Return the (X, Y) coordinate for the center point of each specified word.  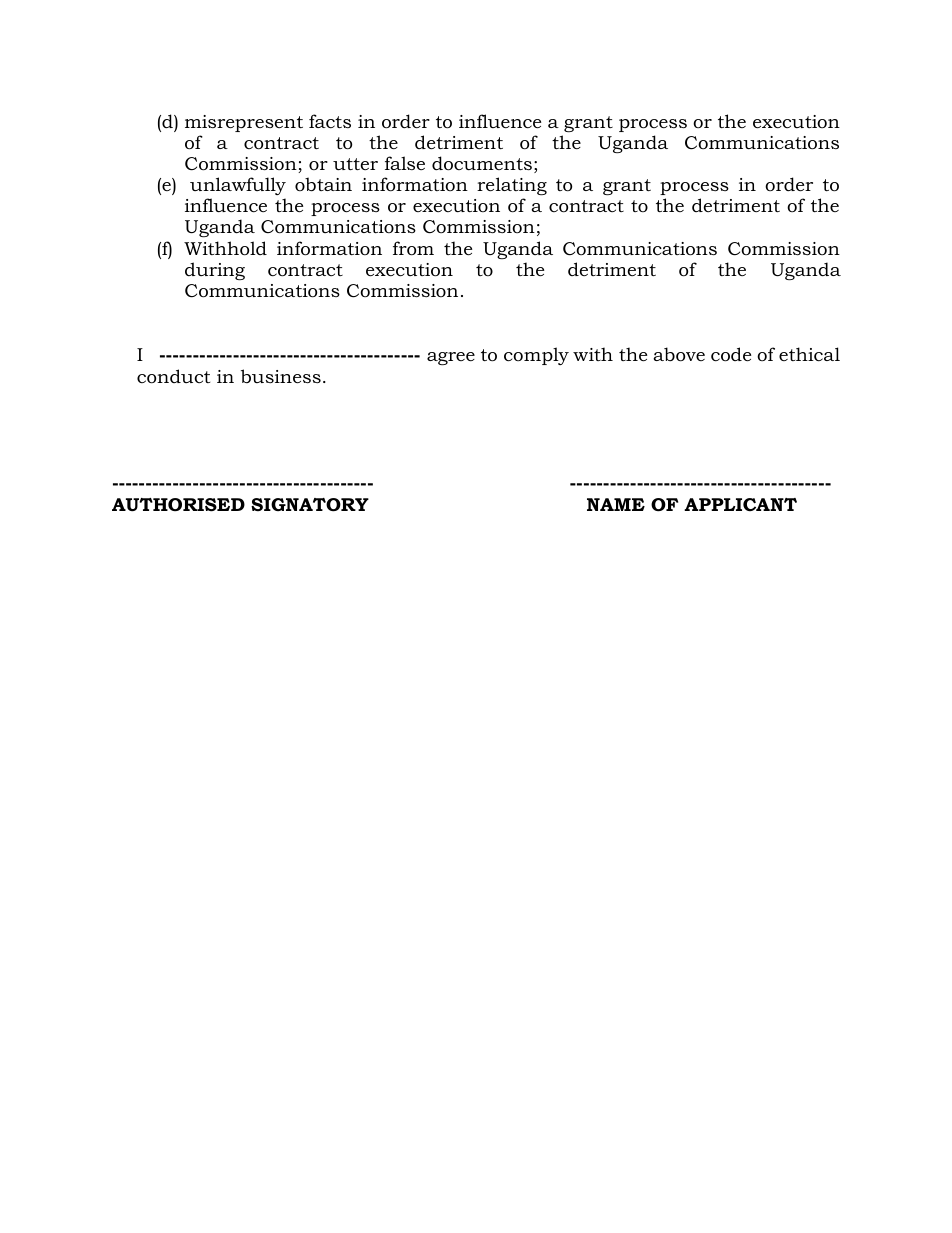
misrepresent (244, 123)
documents (482, 163)
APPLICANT (740, 504)
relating (512, 188)
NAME (616, 504)
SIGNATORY (310, 505)
